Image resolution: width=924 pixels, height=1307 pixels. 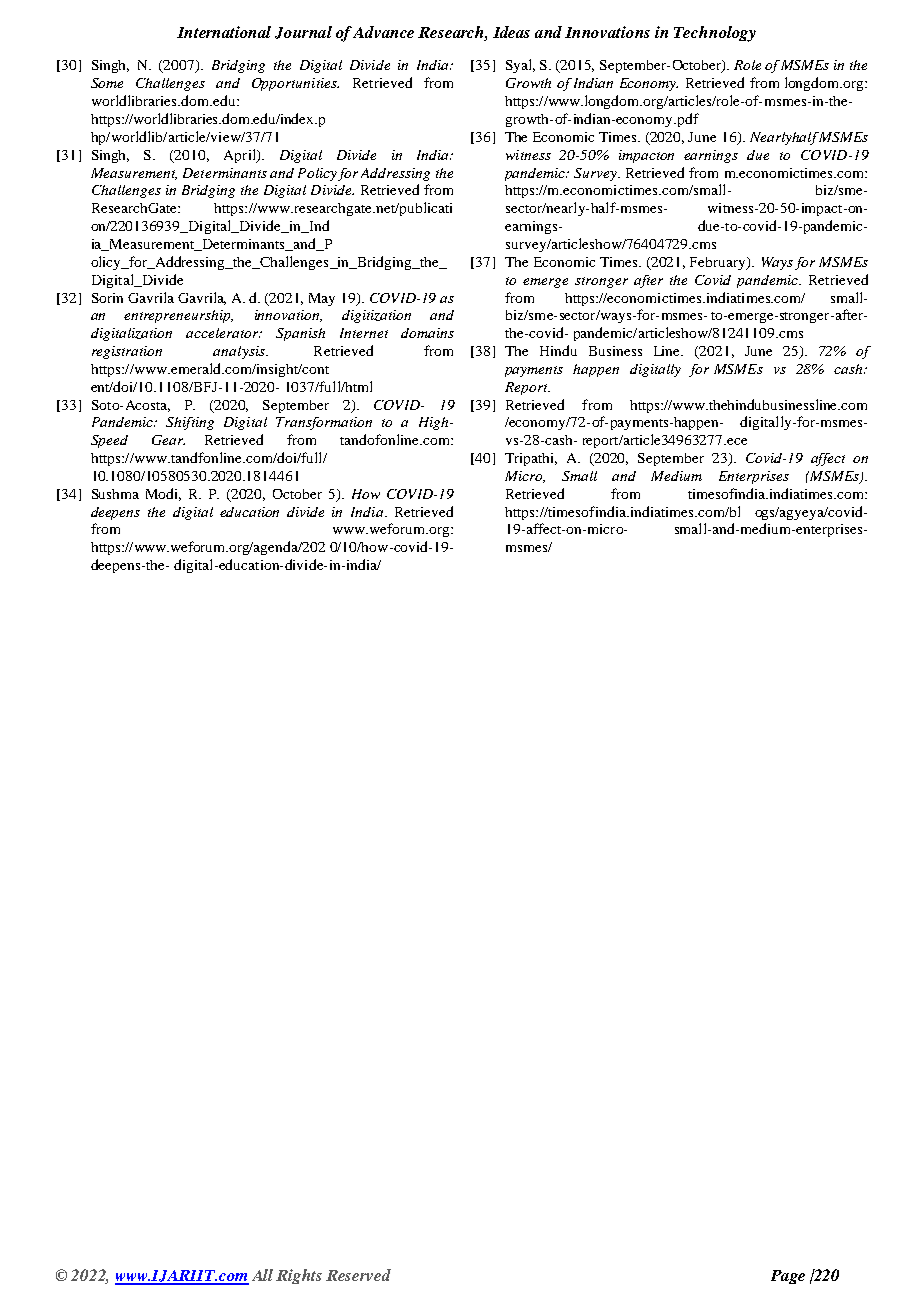 What do you see at coordinates (163, 494) in the image?
I see `Modi` at bounding box center [163, 494].
